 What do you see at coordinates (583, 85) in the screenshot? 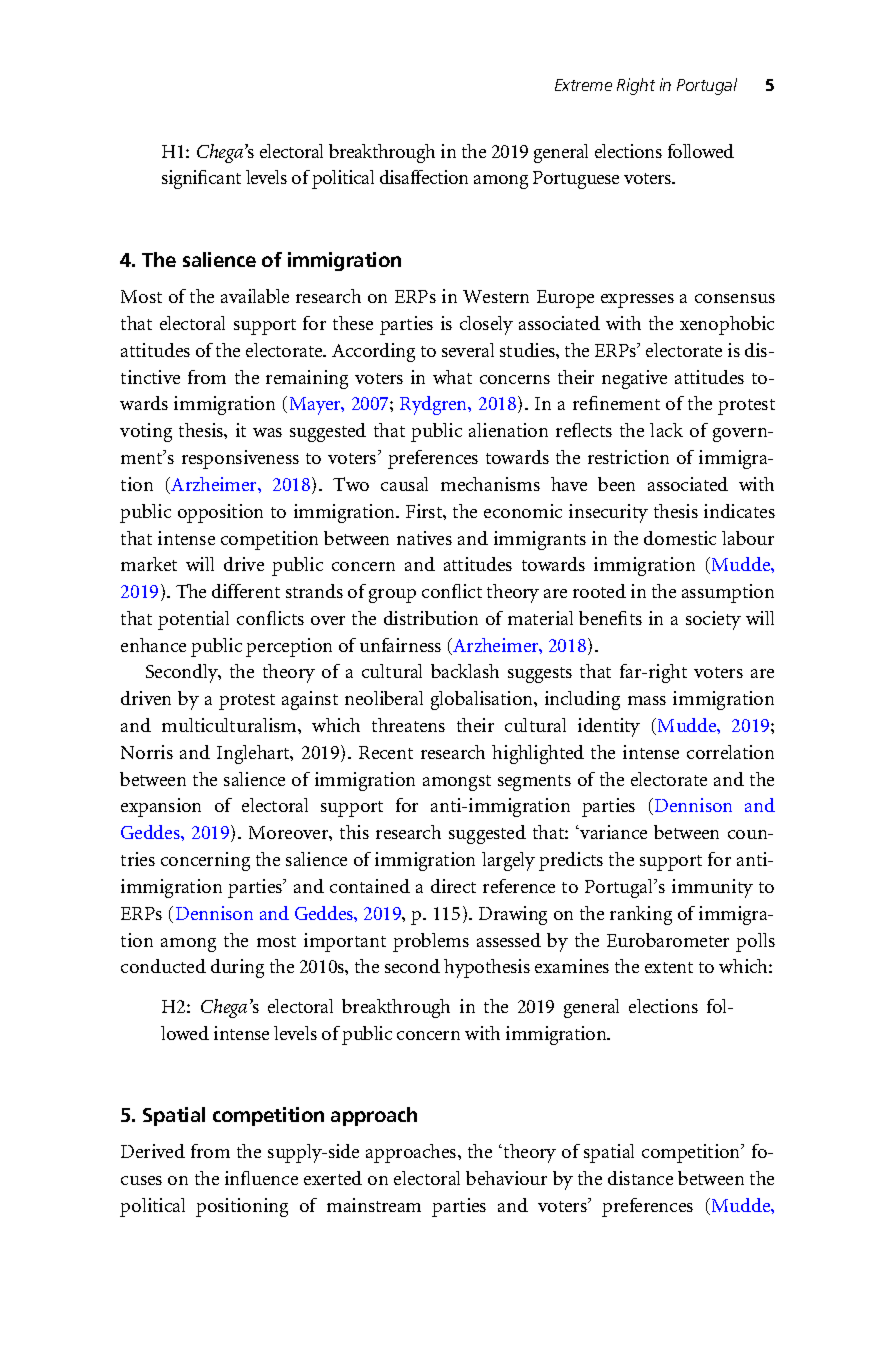
I see `Extreme` at bounding box center [583, 85].
